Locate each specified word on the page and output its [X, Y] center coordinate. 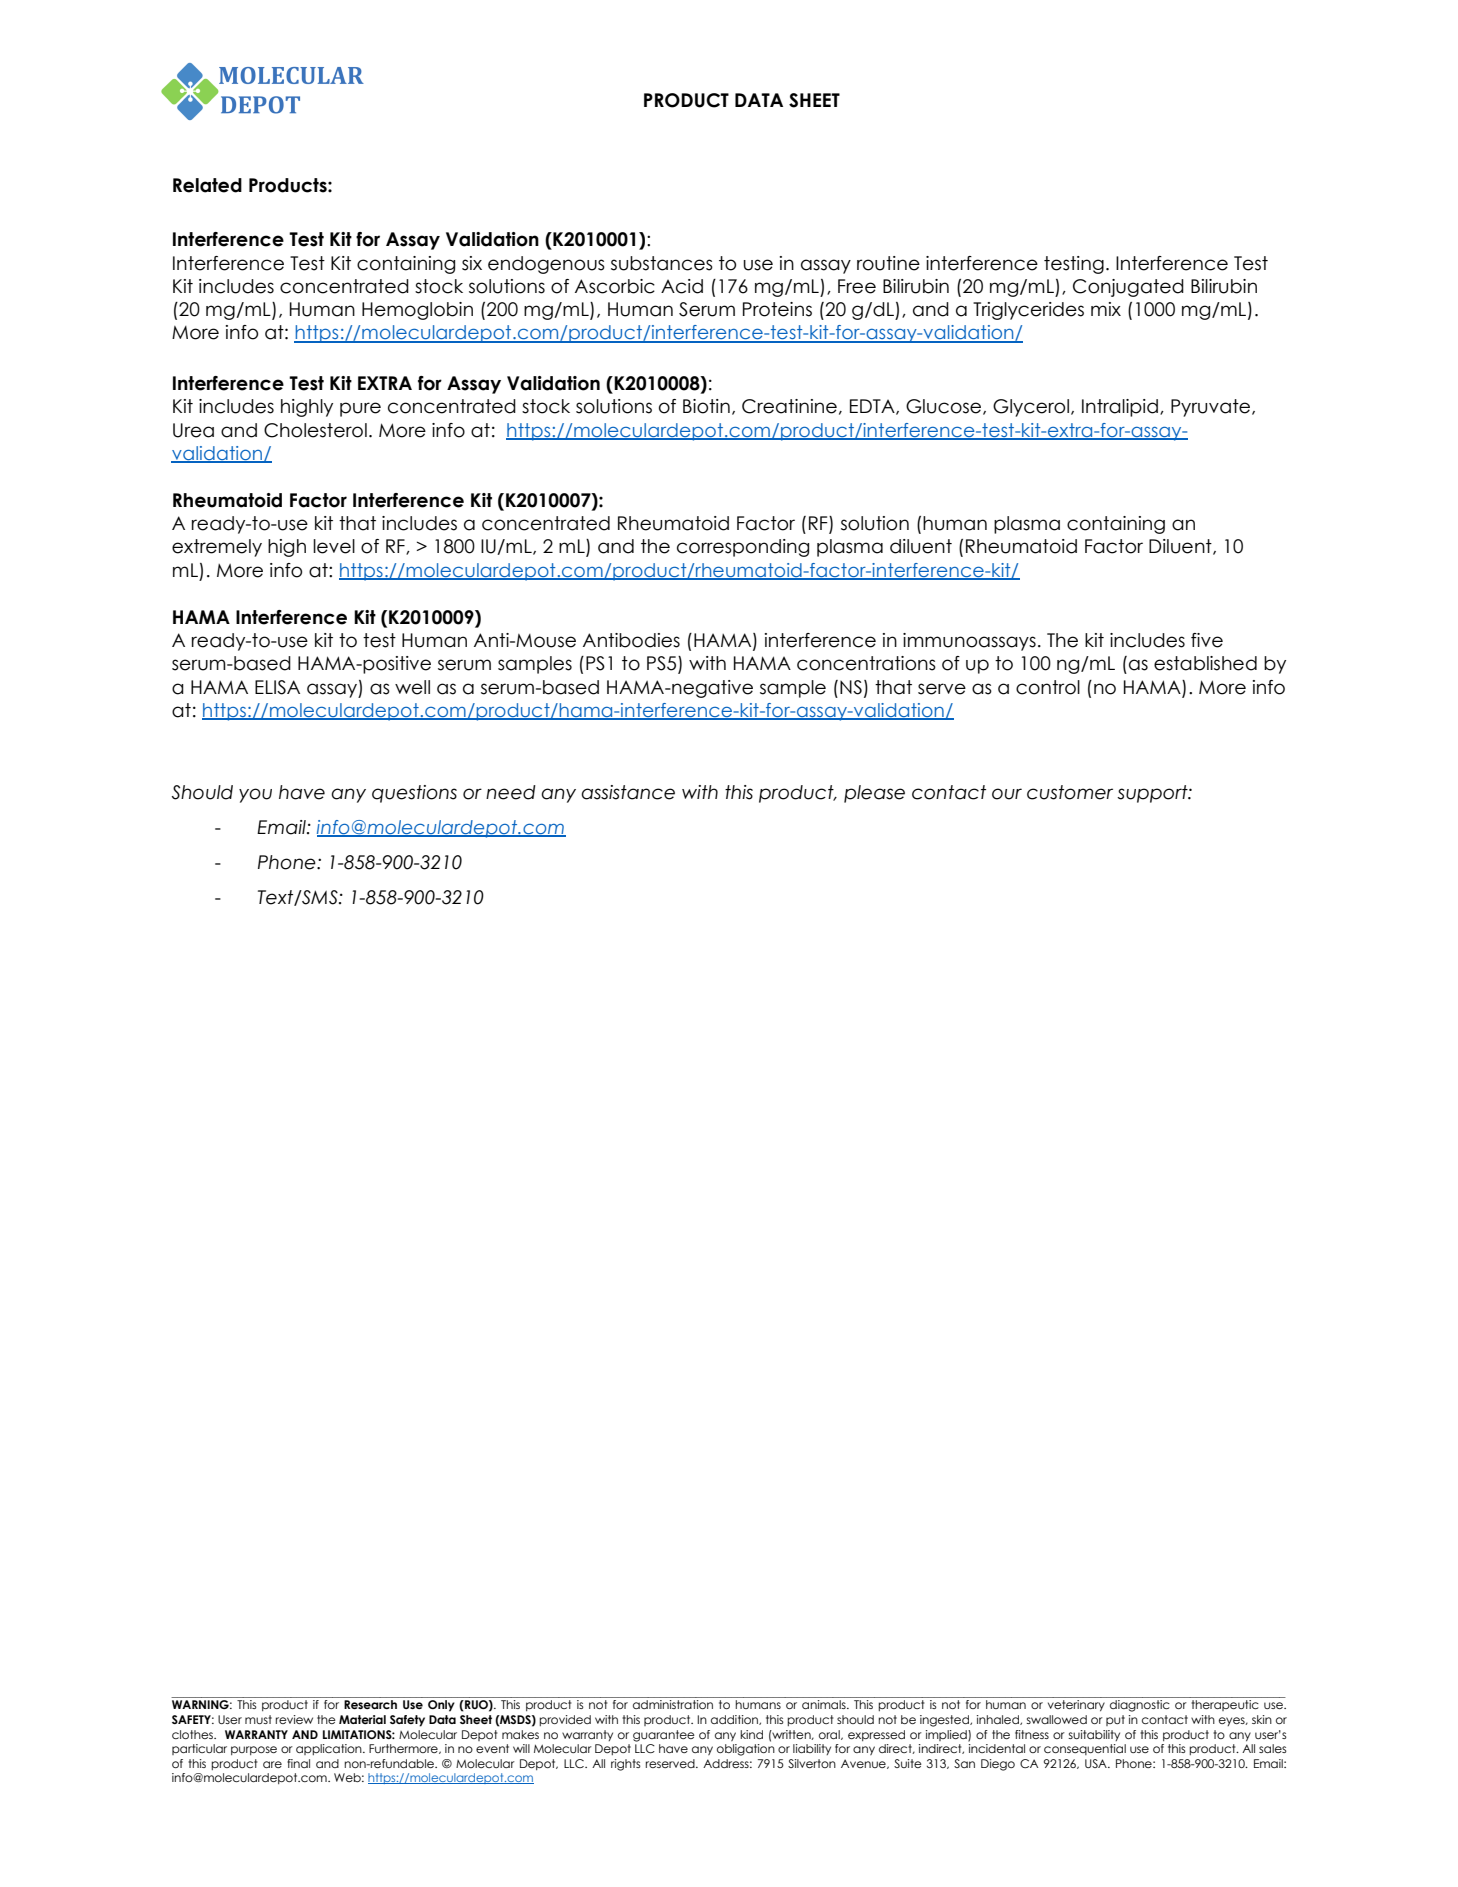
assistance [628, 792]
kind [751, 1734]
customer [1070, 792]
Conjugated [1128, 288]
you [255, 795]
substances [662, 263]
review [294, 1719]
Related [207, 185]
